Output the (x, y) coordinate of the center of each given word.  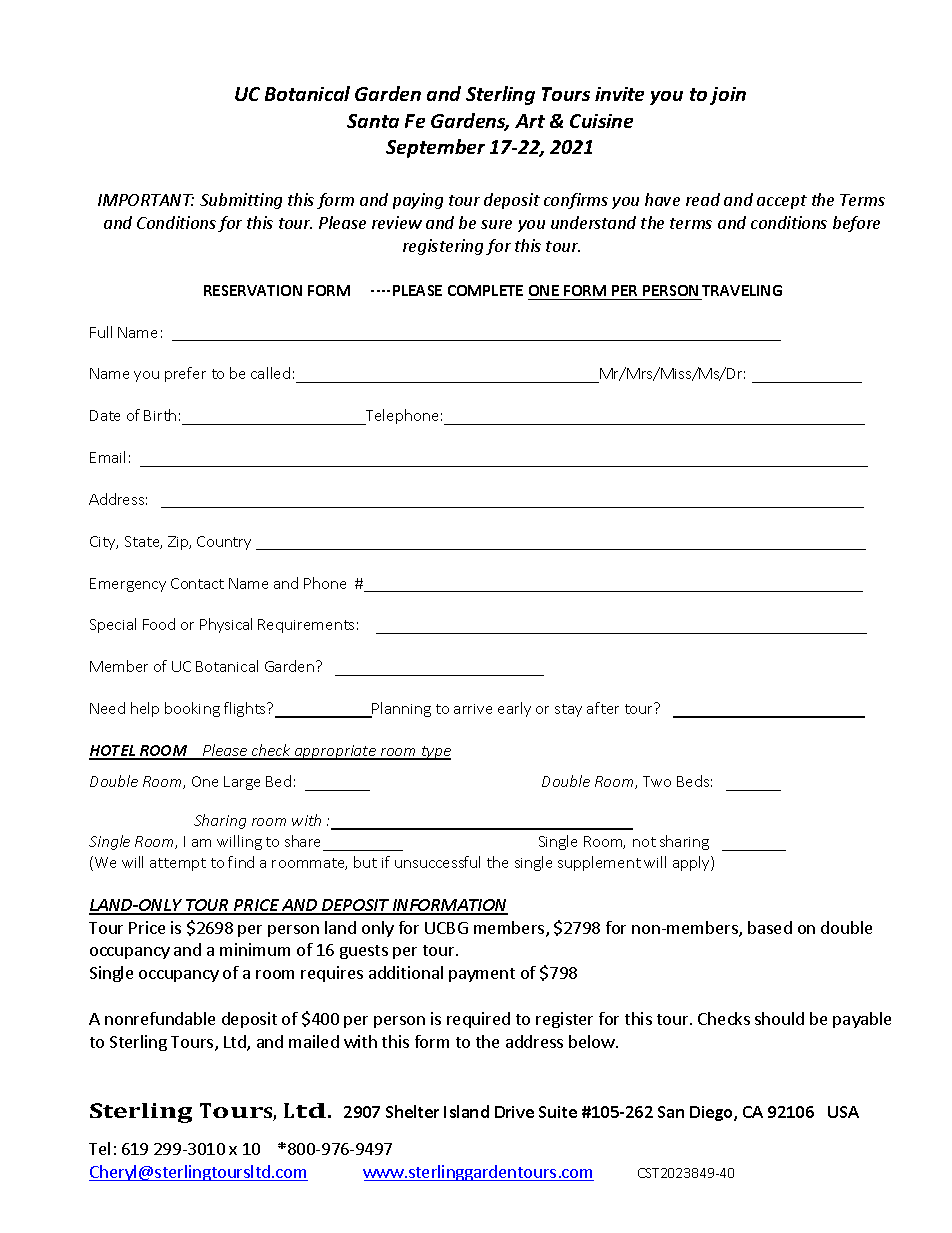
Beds (693, 781)
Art (530, 121)
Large (242, 783)
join (728, 96)
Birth (160, 415)
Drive (514, 1112)
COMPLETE (485, 290)
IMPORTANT (146, 200)
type (435, 753)
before (856, 224)
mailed (314, 1041)
